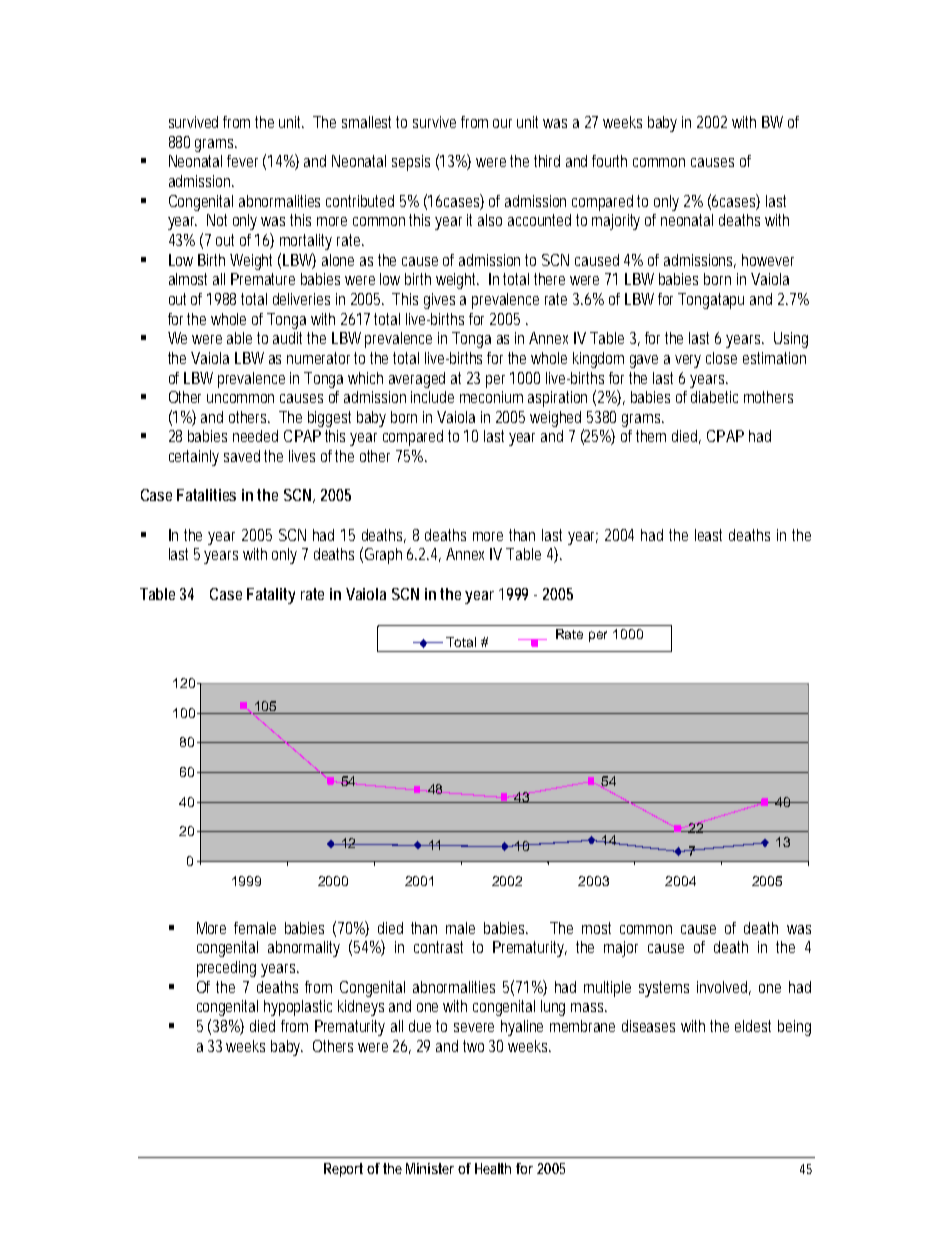  Describe the element at coordinates (555, 419) in the screenshot. I see `weighed` at that location.
